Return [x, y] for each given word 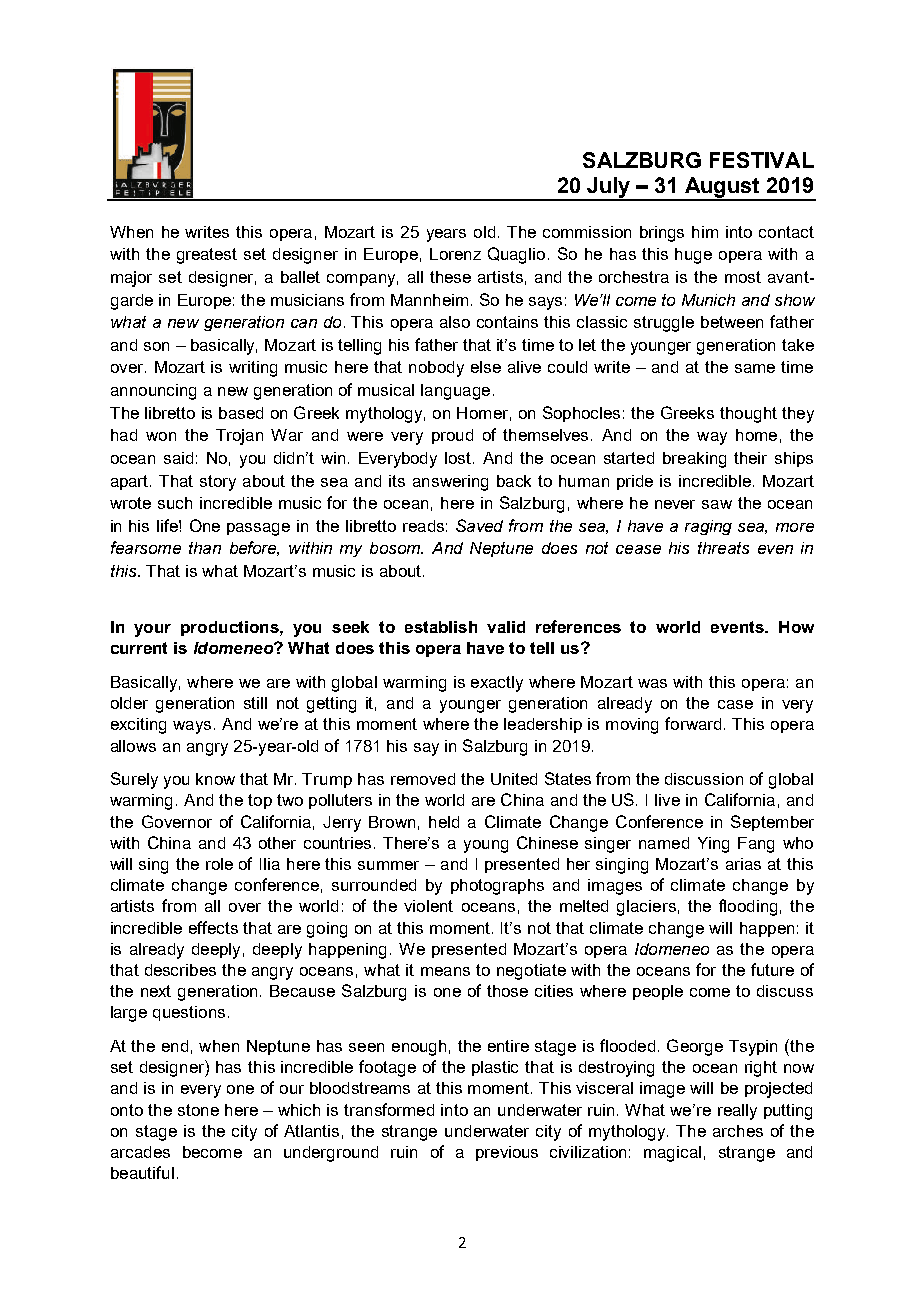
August [722, 188]
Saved [479, 525]
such [175, 503]
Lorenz [455, 254]
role [219, 864]
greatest [207, 256]
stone [198, 1110]
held [444, 822]
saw [717, 504]
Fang [756, 845]
